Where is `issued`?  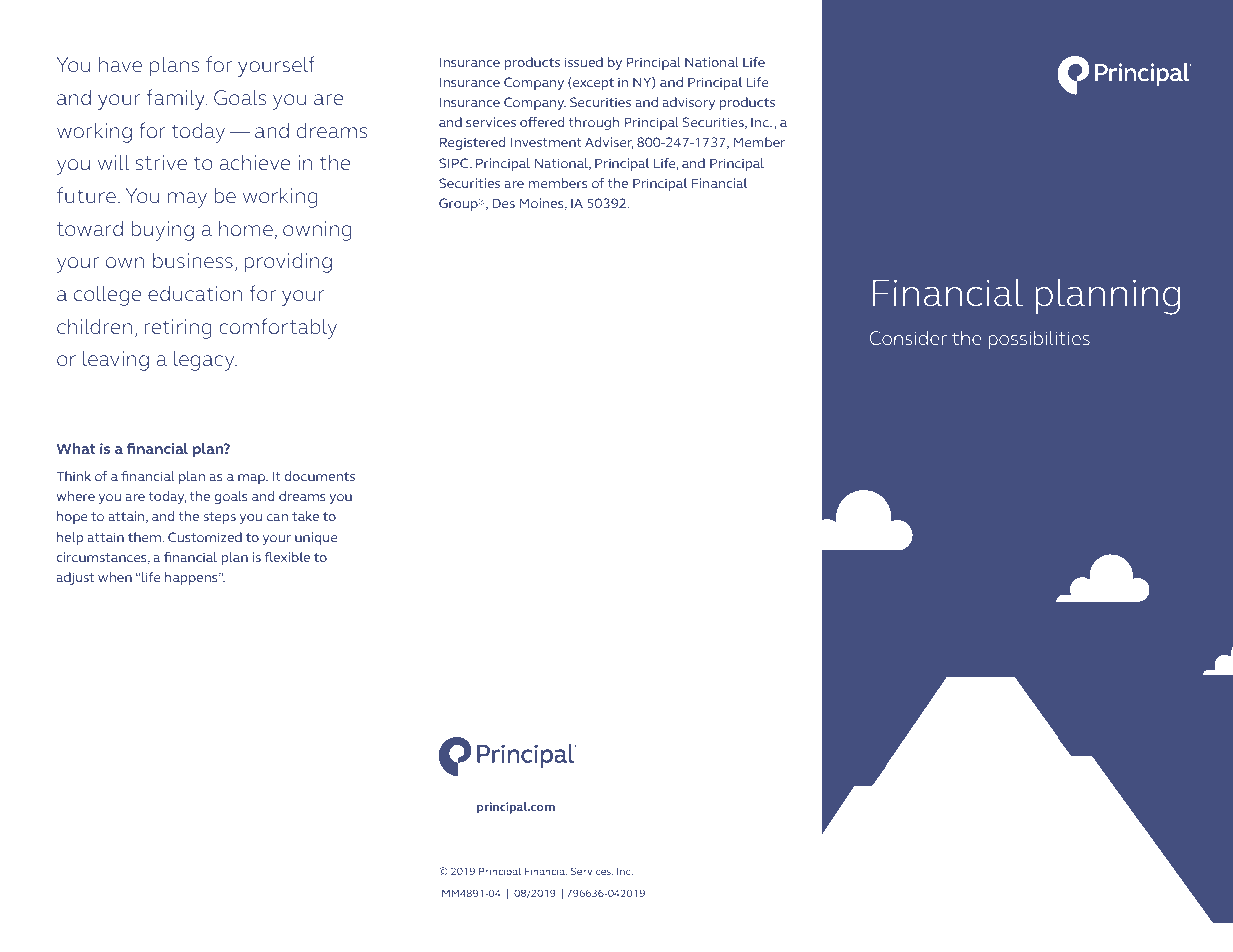 issued is located at coordinates (584, 62).
